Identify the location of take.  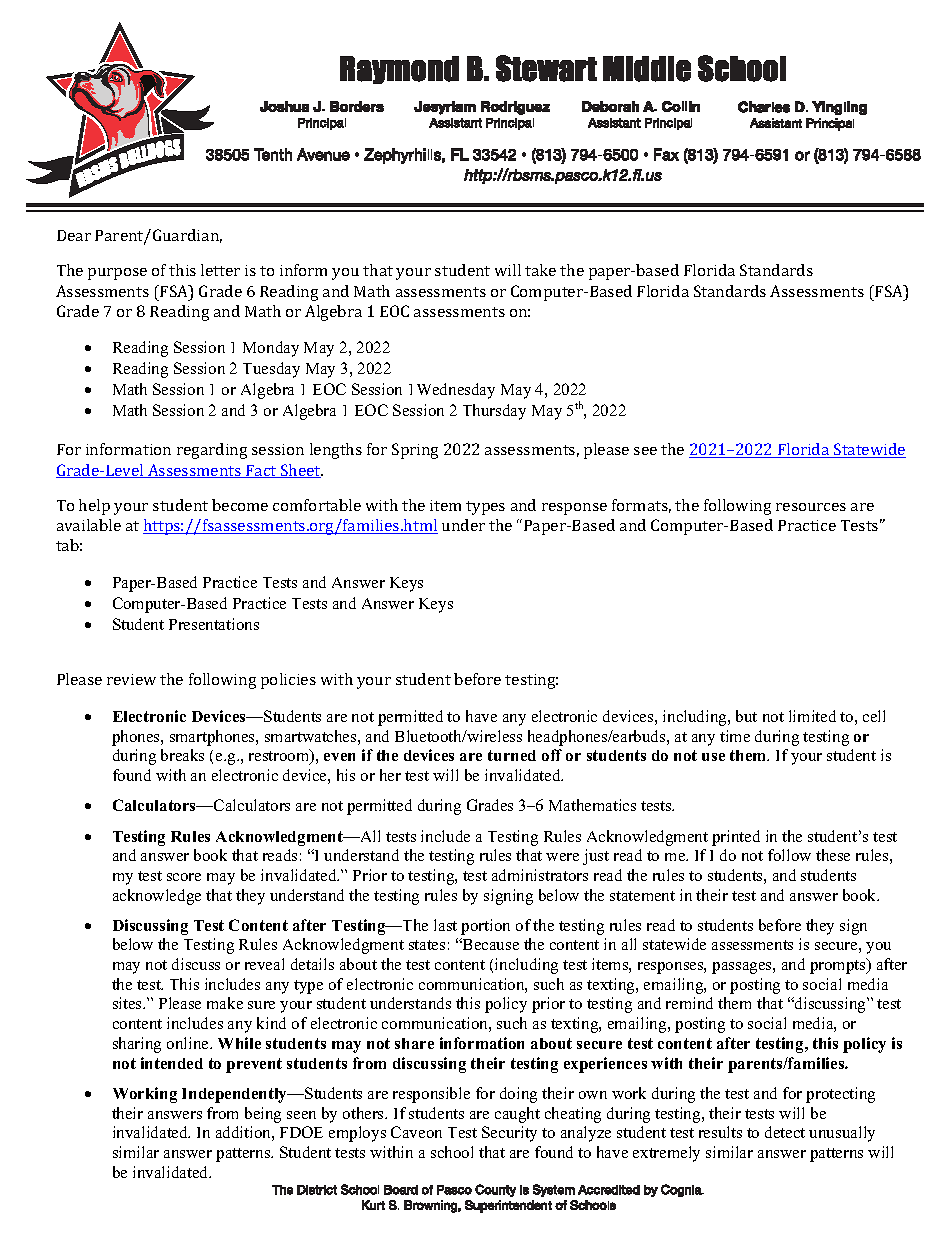
(540, 270).
